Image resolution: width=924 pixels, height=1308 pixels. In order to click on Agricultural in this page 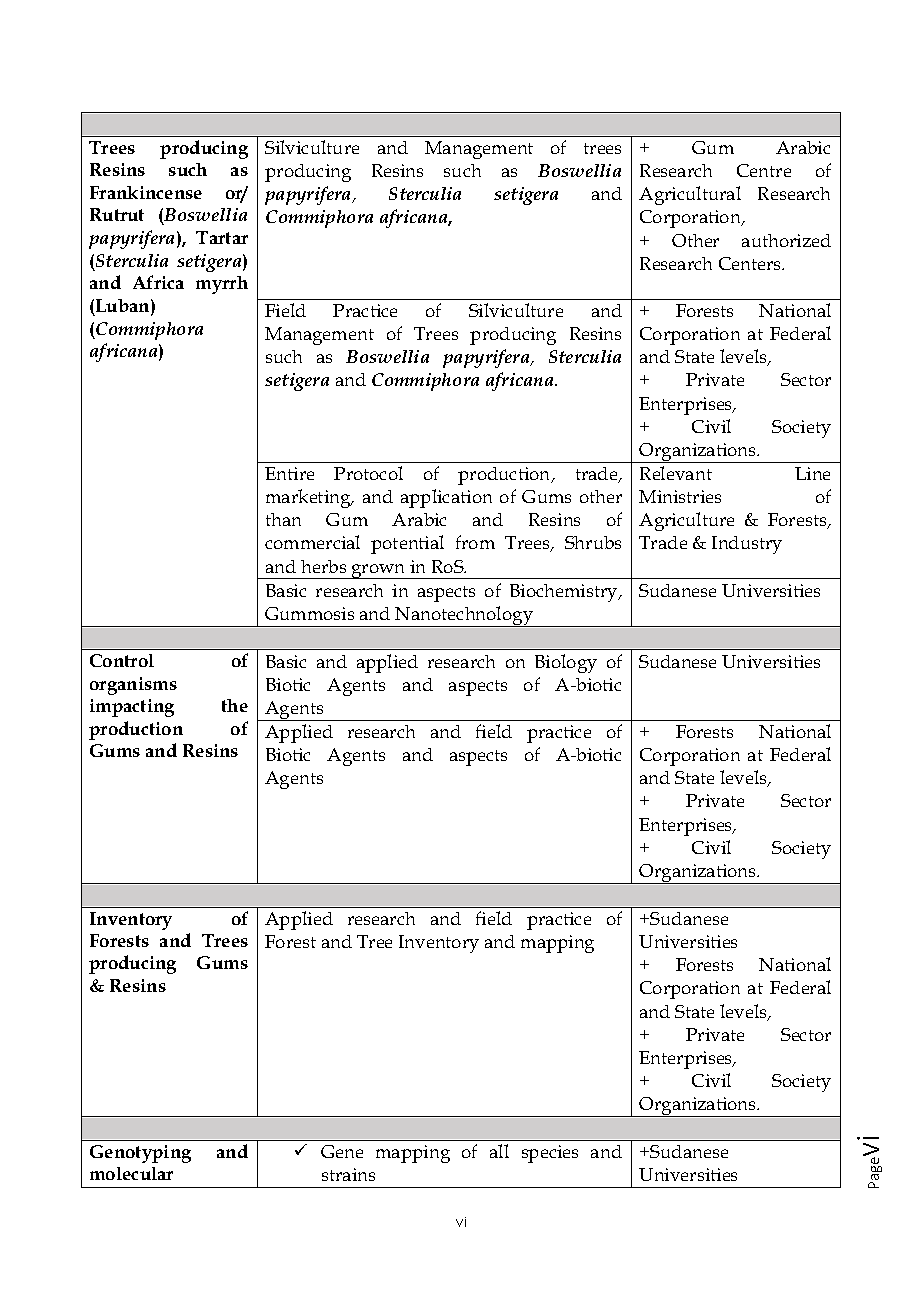, I will do `click(690, 195)`.
